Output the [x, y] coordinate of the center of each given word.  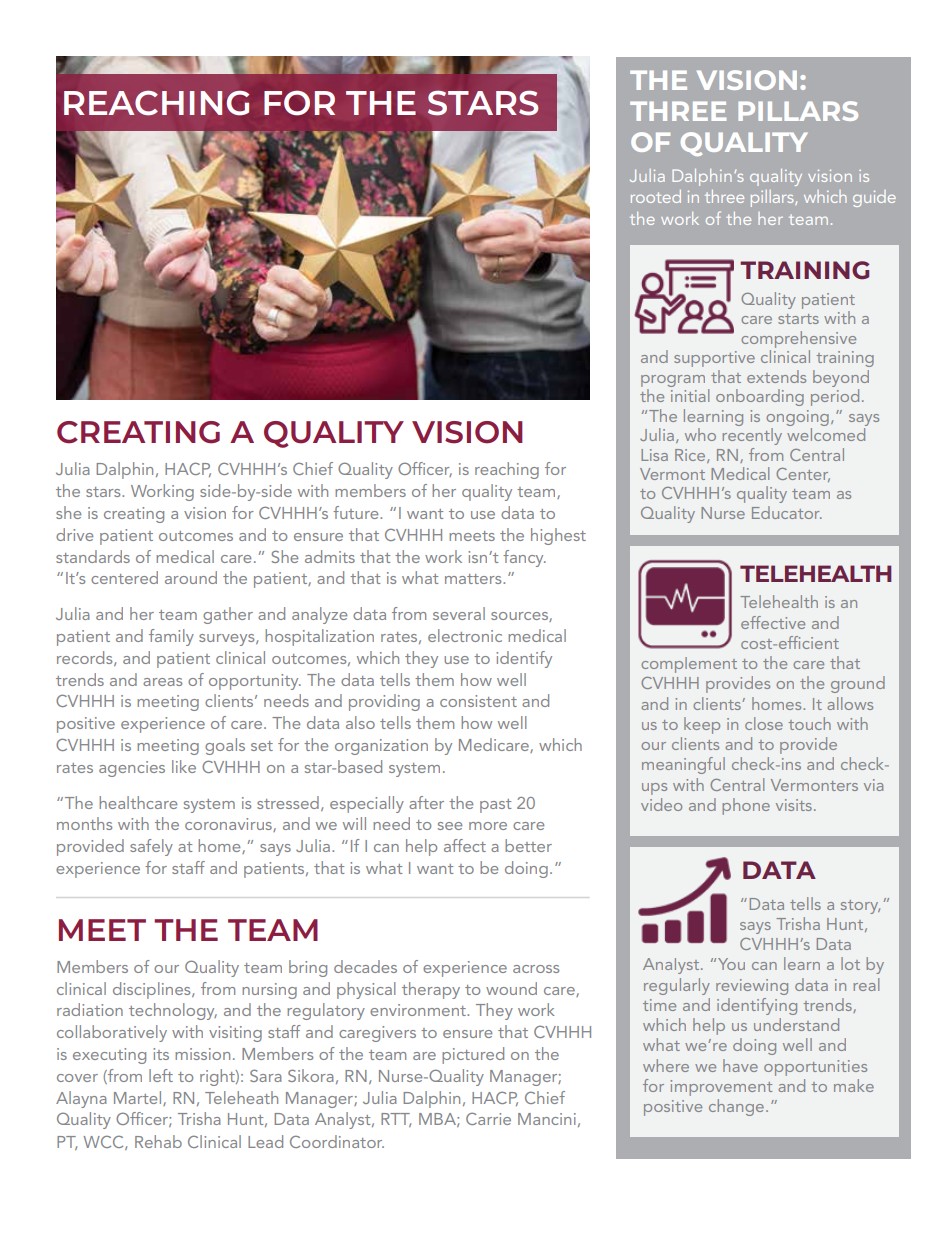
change [736, 1107]
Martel [139, 1098]
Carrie [488, 1119]
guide [874, 198]
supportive [714, 359]
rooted [656, 196]
